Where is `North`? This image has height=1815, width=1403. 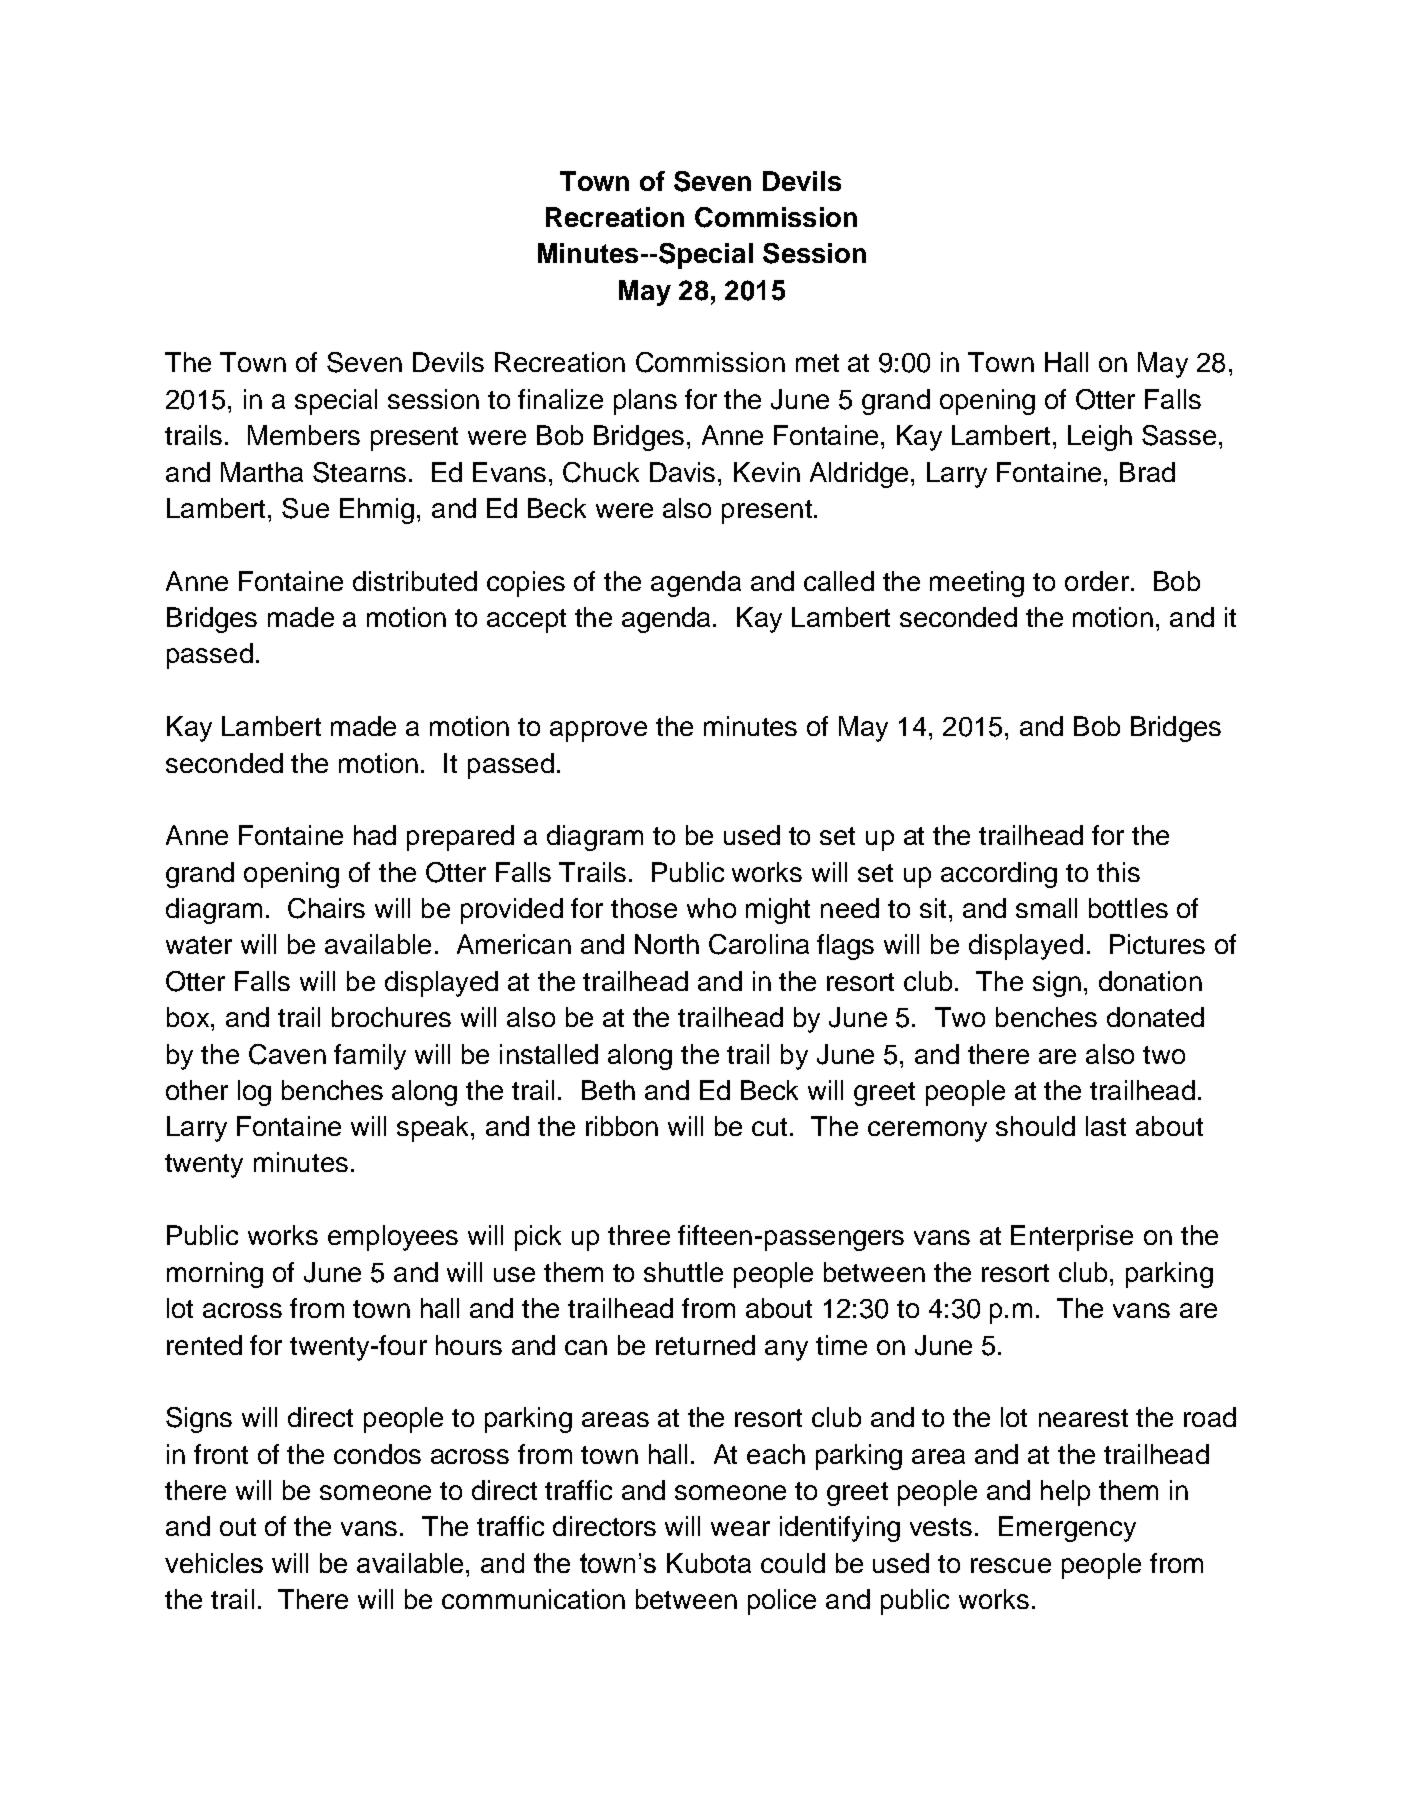 North is located at coordinates (667, 944).
